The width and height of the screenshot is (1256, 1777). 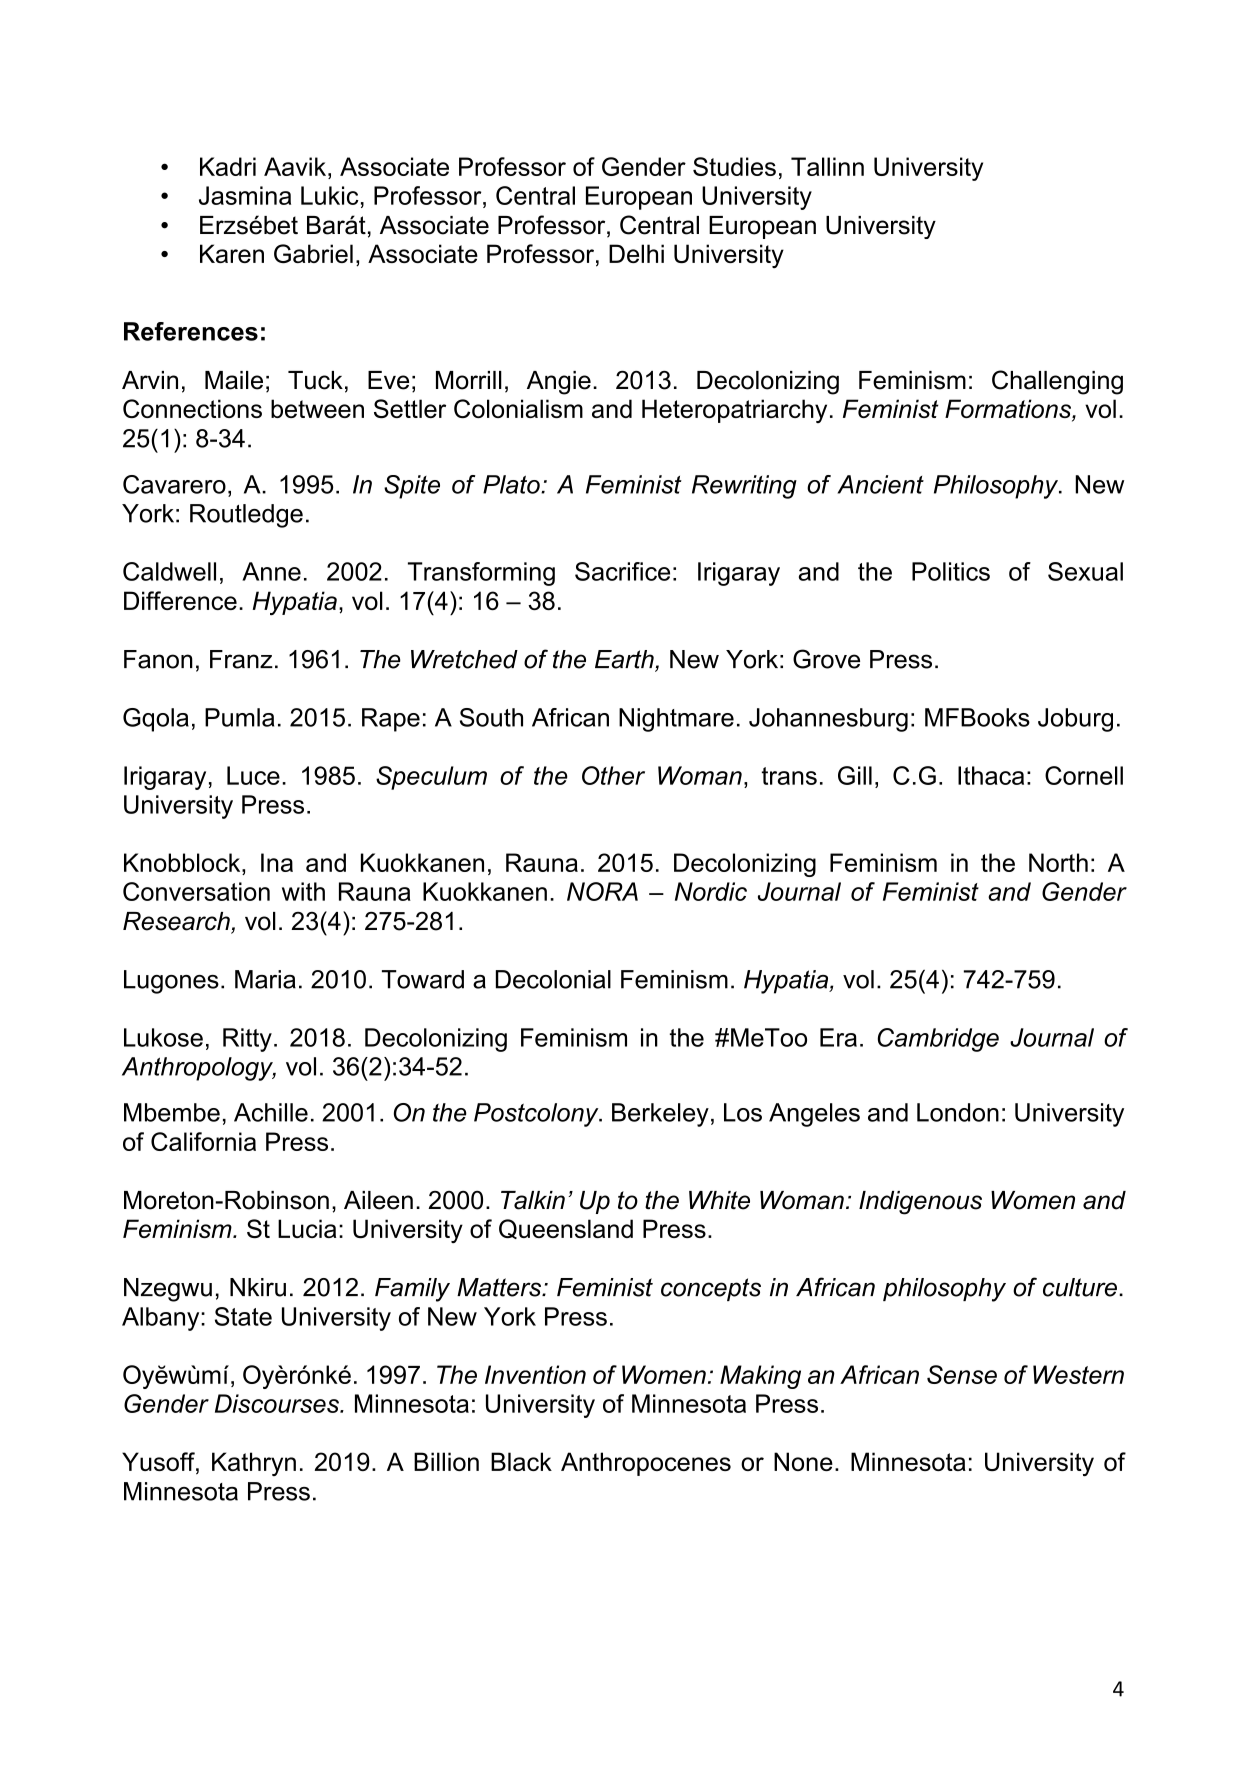 I want to click on Angie, so click(x=559, y=383).
